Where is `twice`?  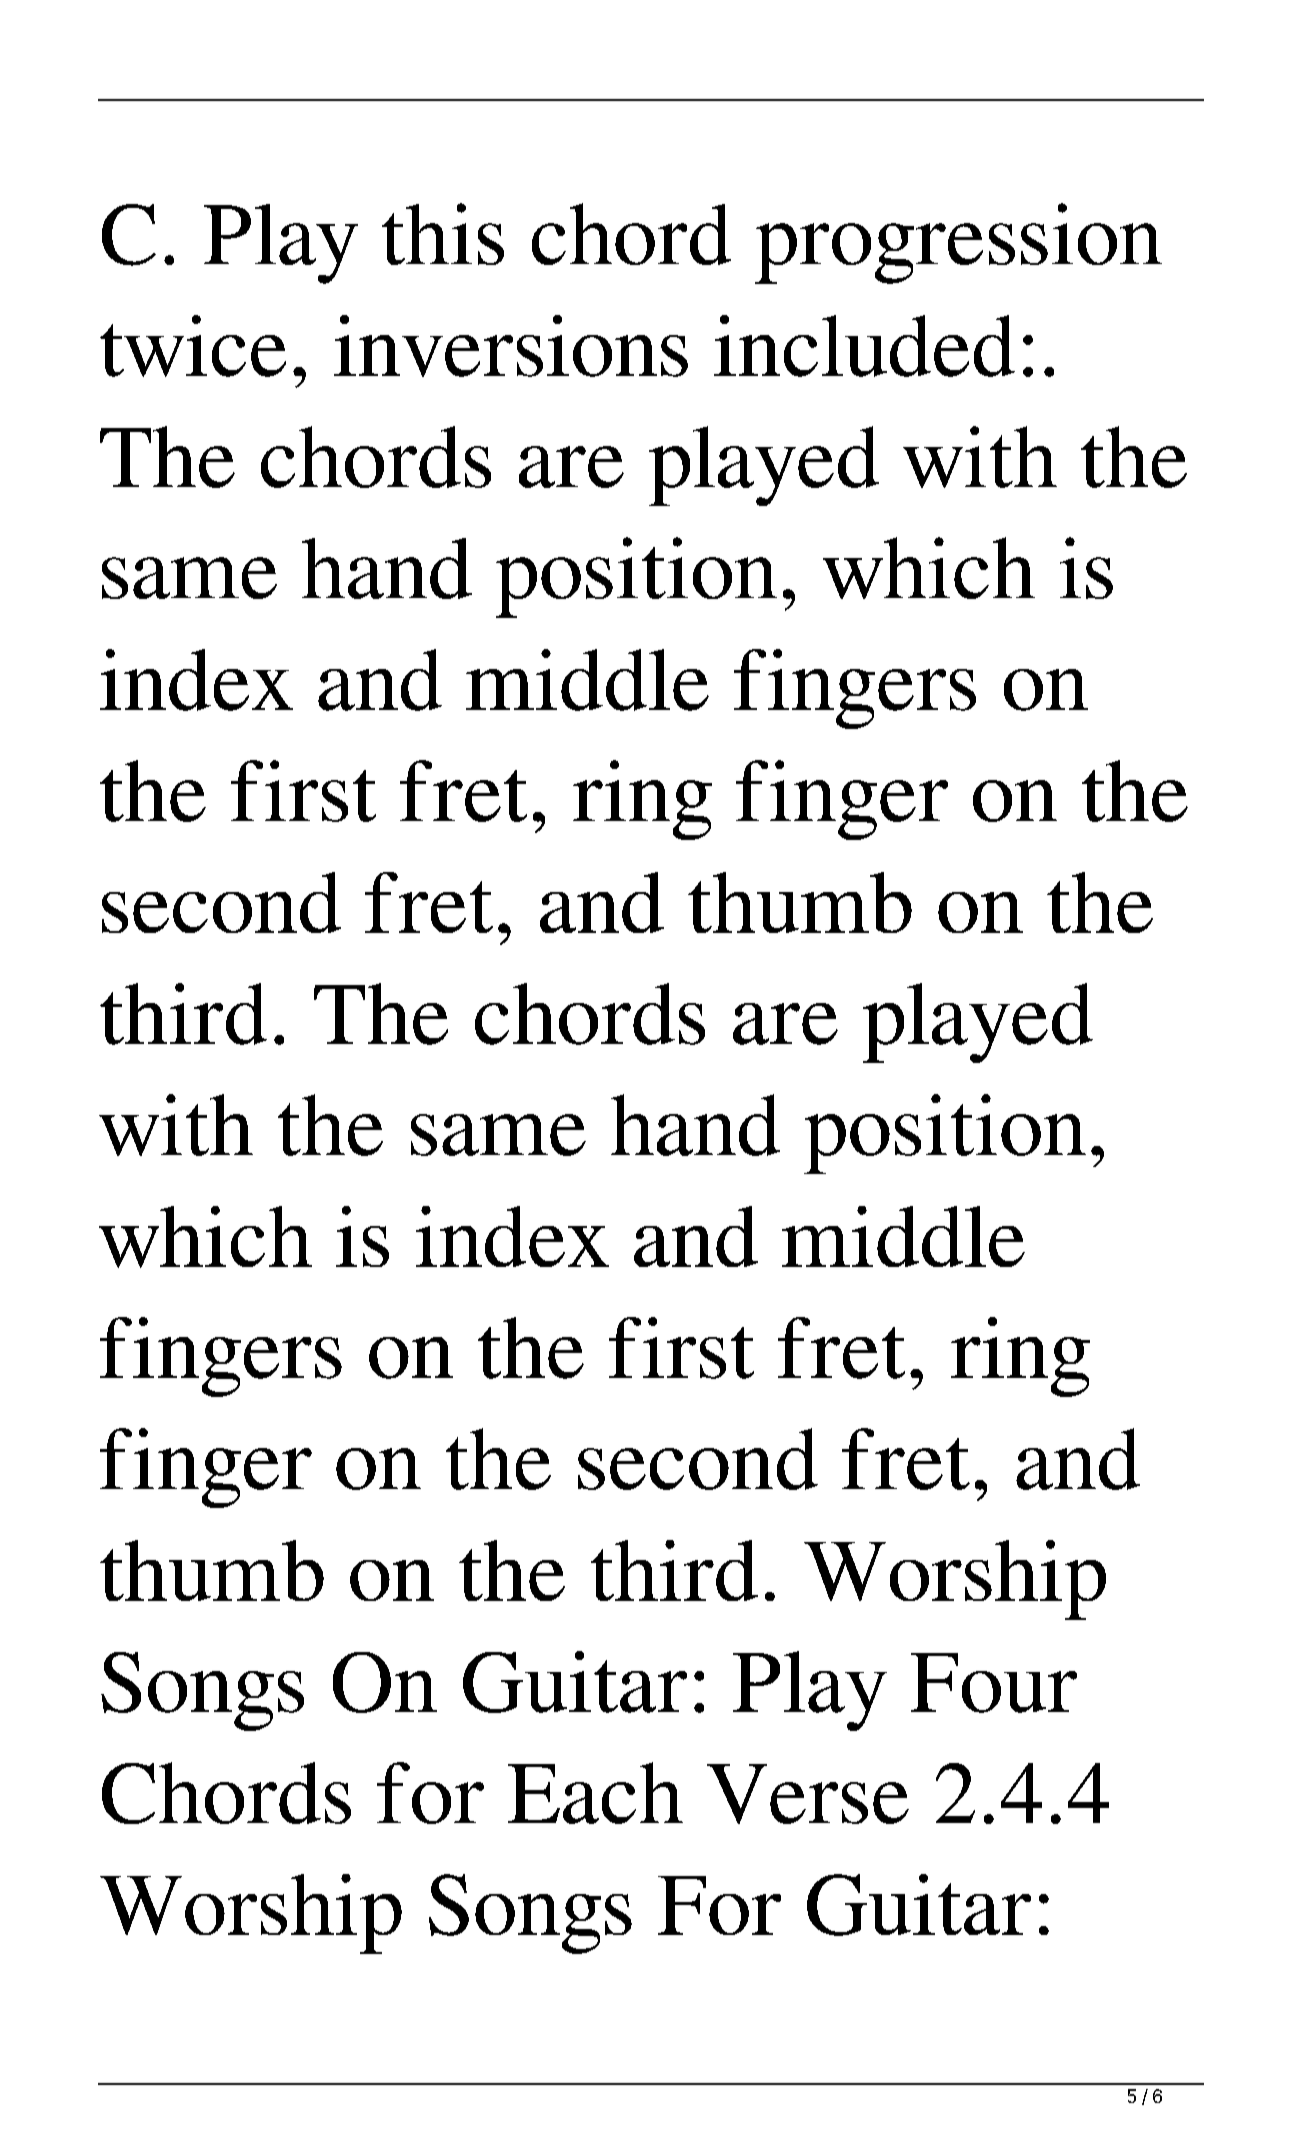
twice is located at coordinates (193, 346).
